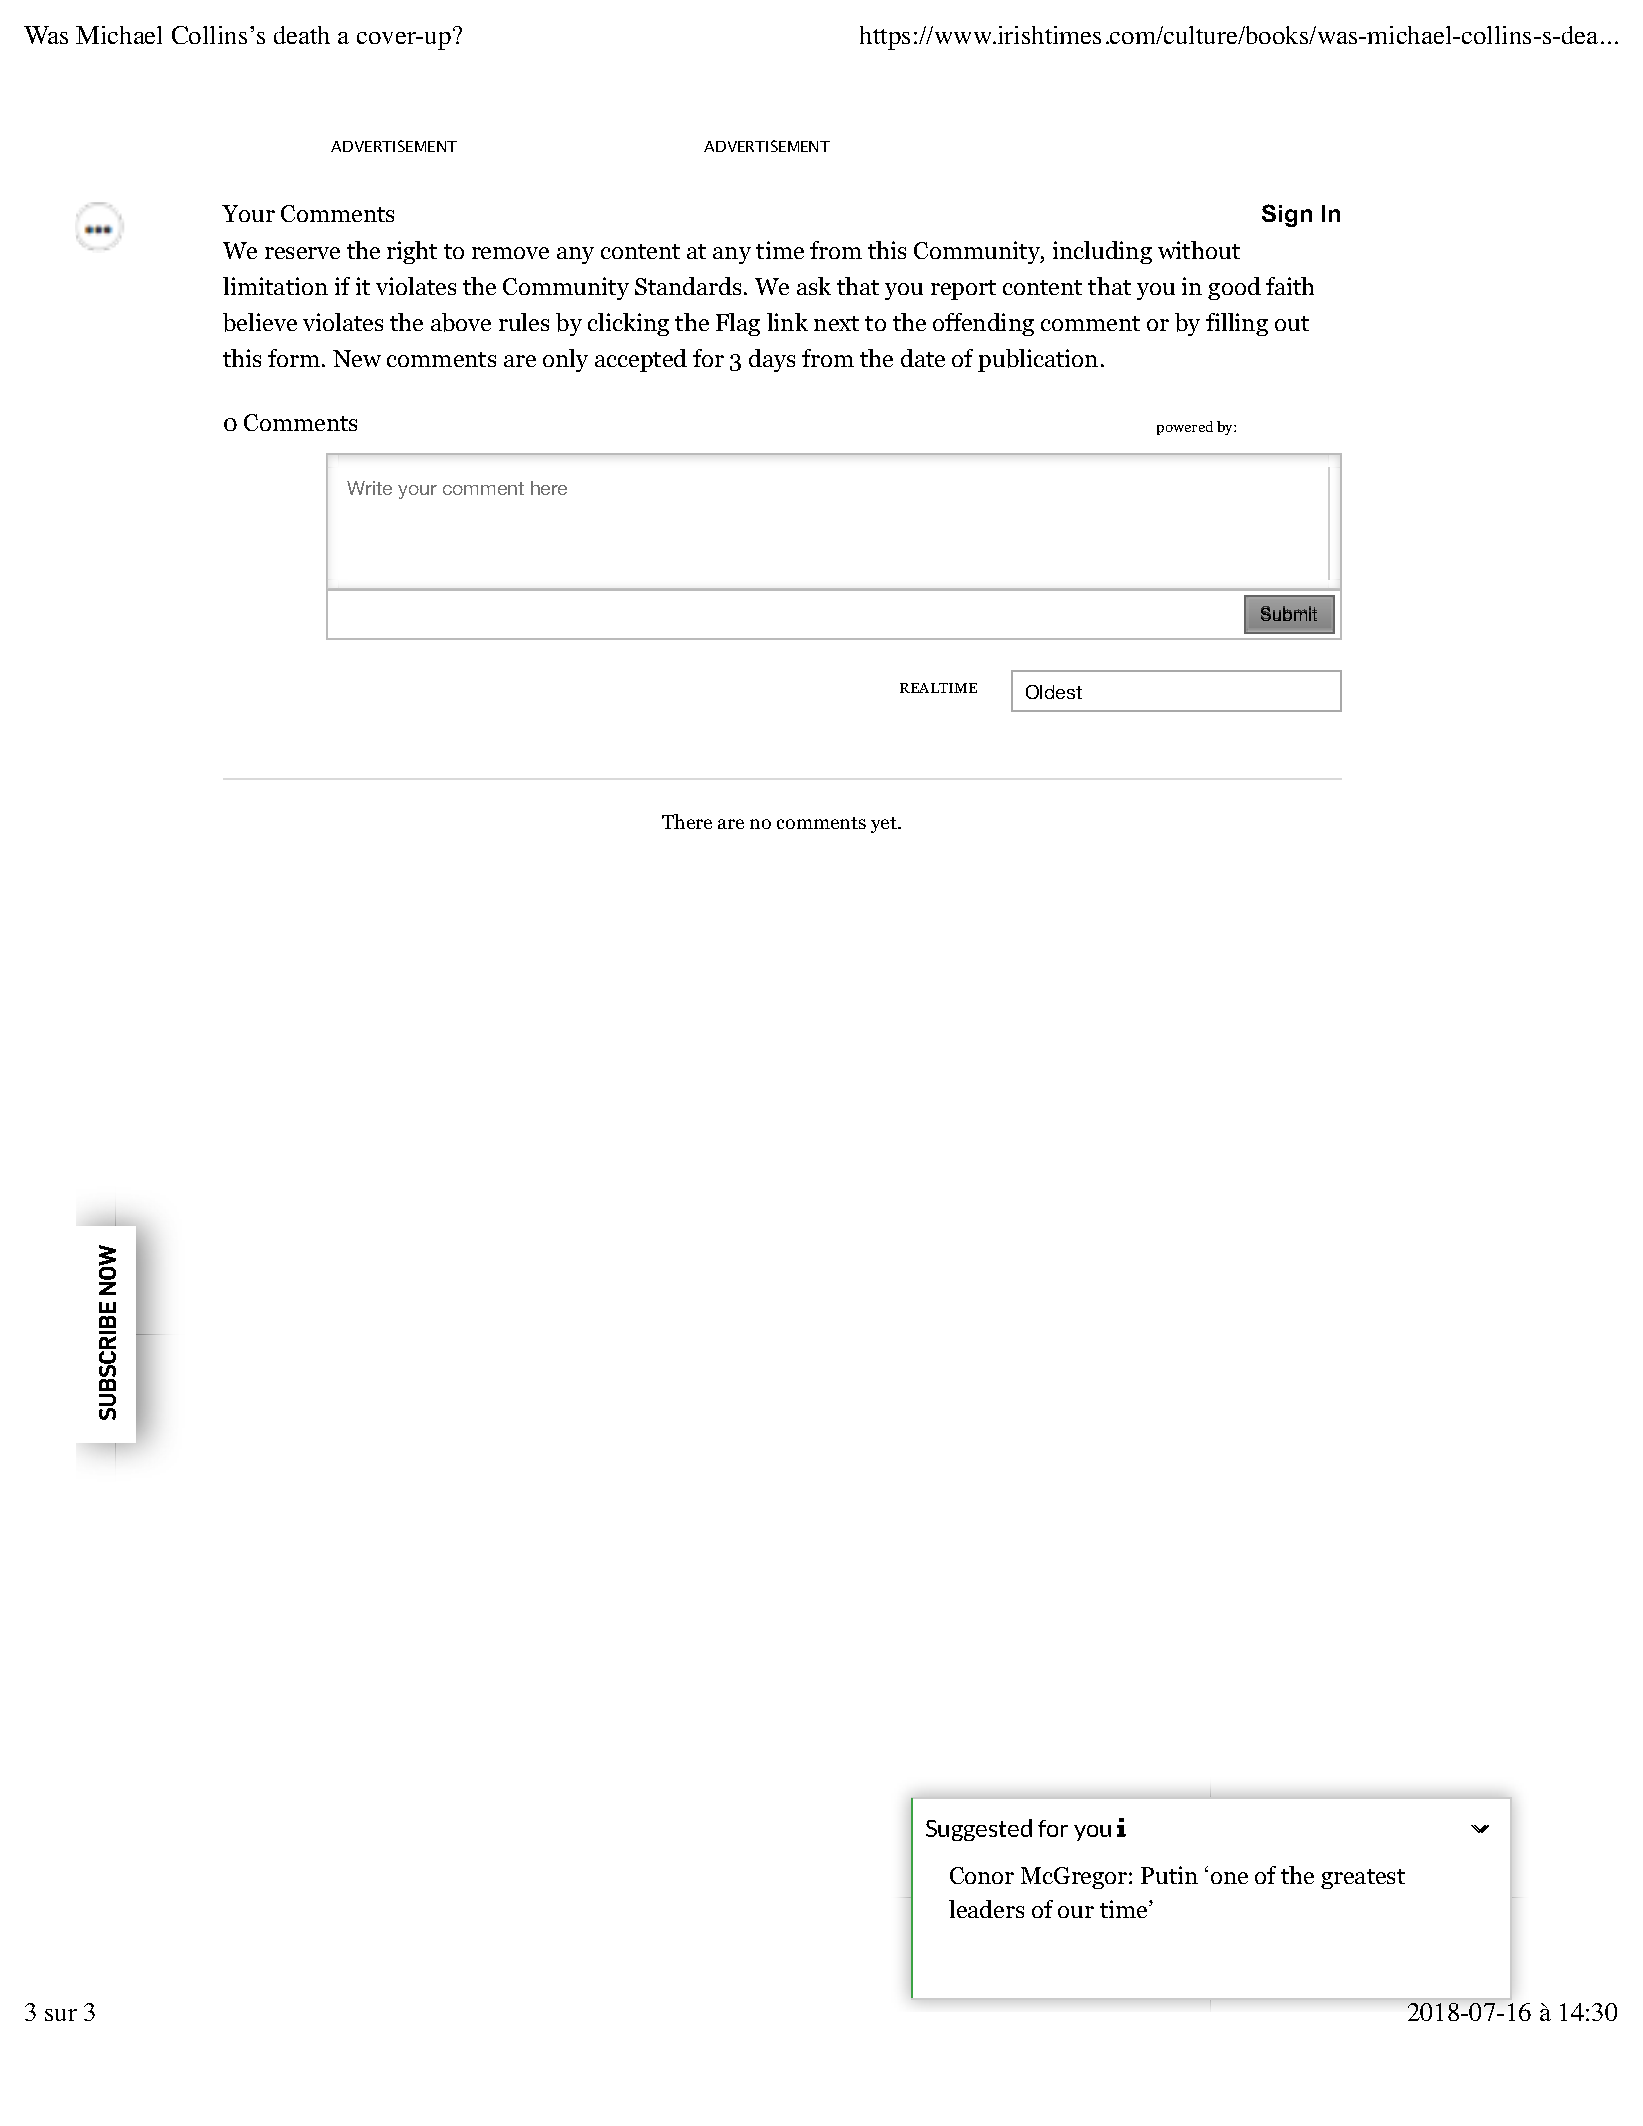 The width and height of the document is (1643, 2126). What do you see at coordinates (369, 488) in the document?
I see `Write` at bounding box center [369, 488].
